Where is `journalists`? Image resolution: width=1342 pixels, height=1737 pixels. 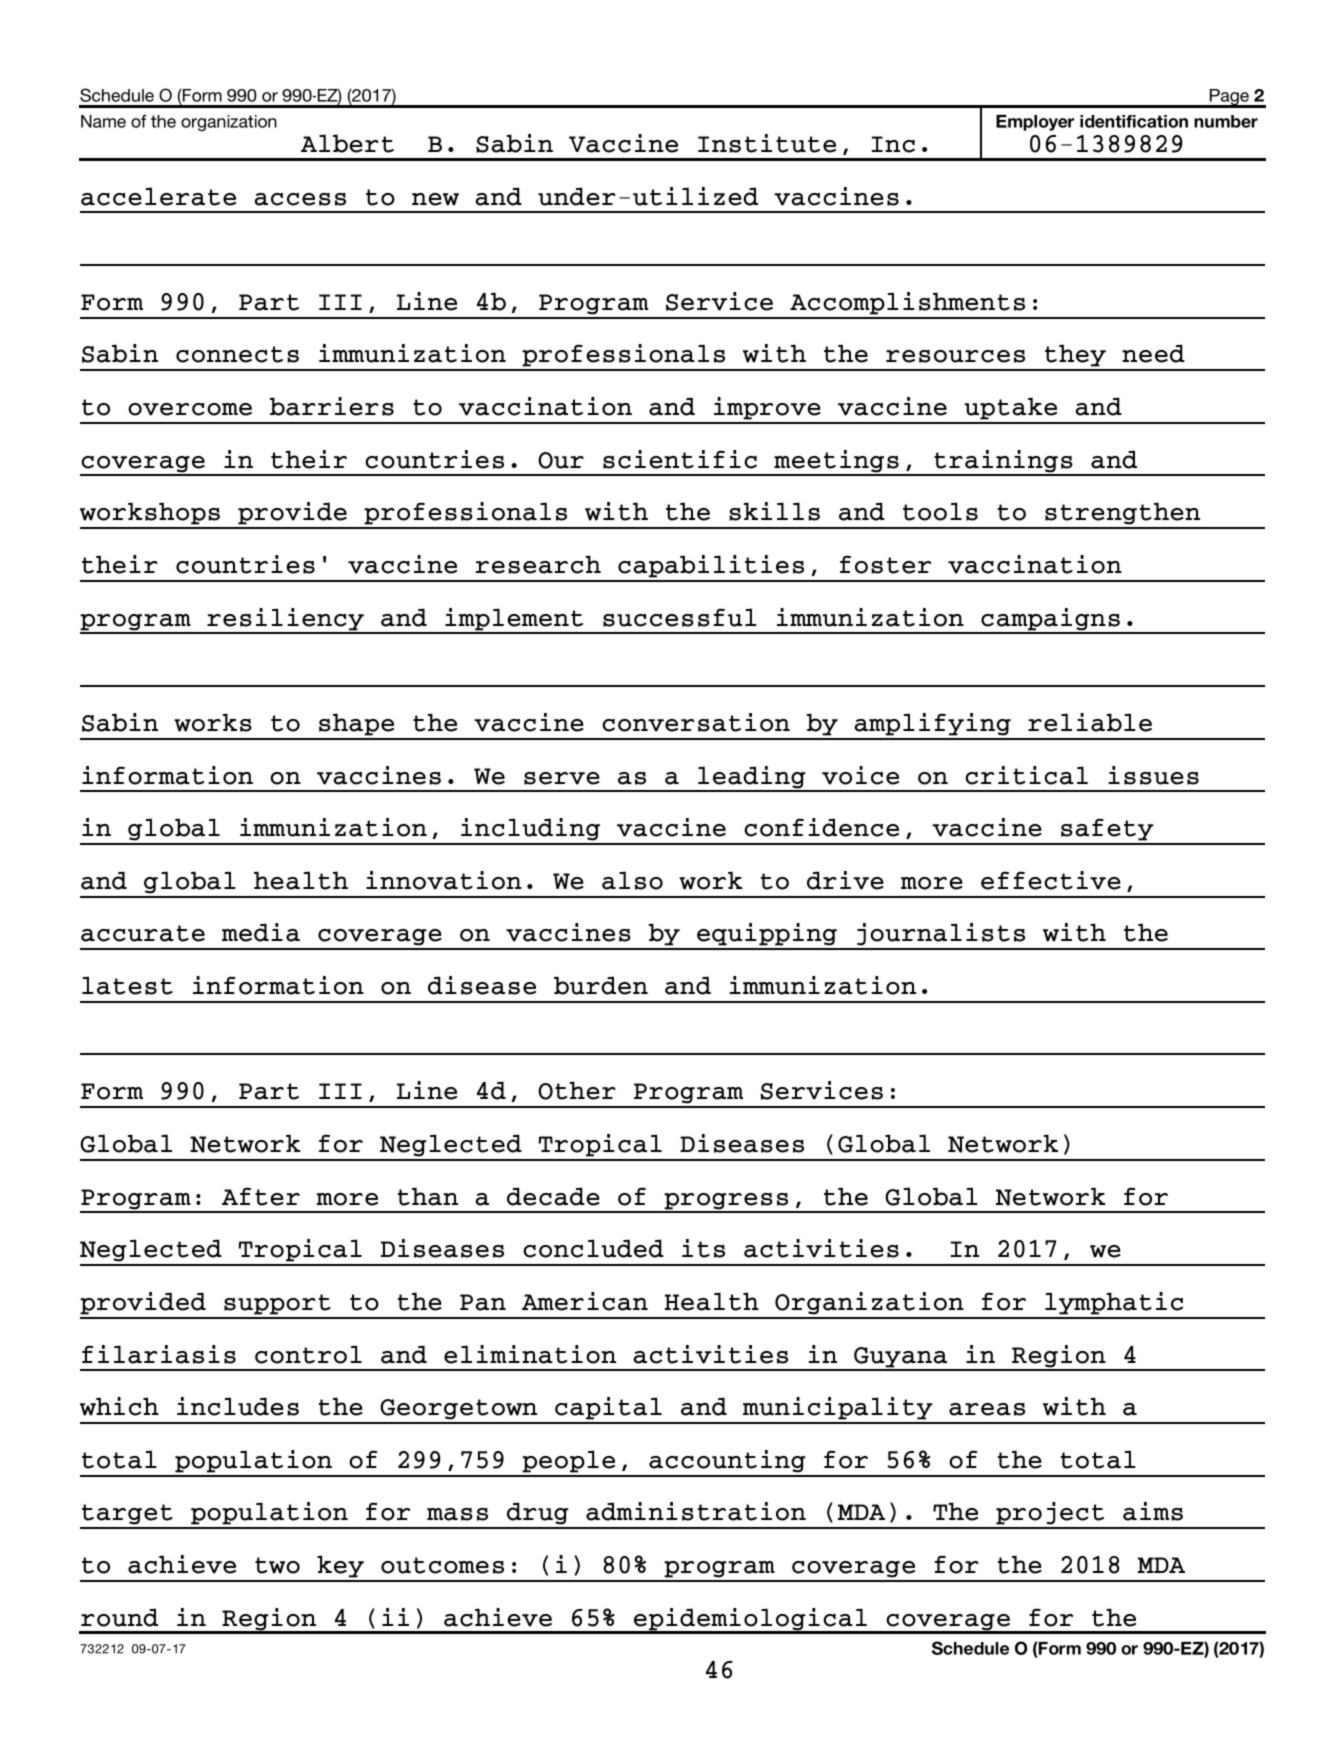
journalists is located at coordinates (941, 936).
